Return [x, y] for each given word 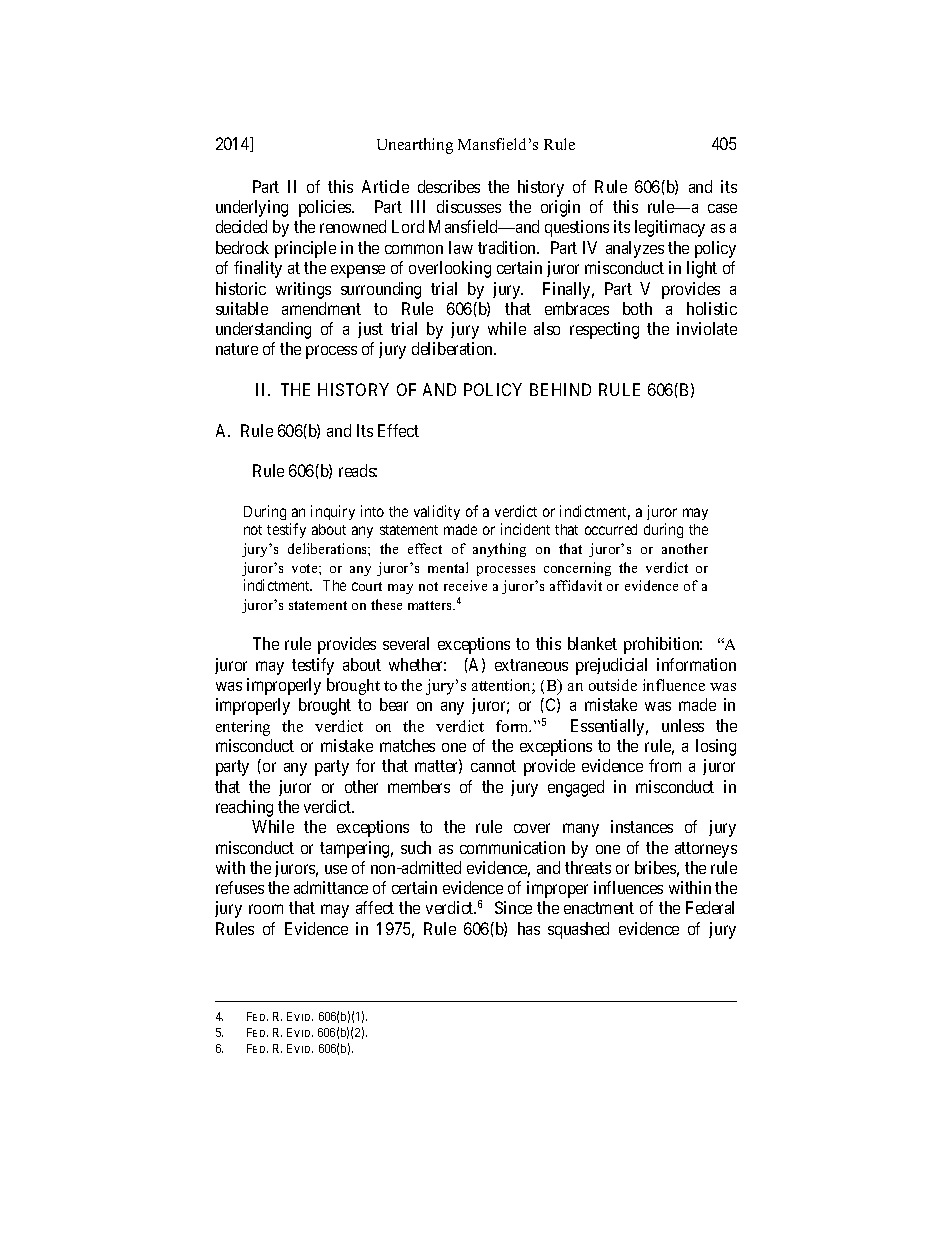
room [266, 909]
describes [449, 186]
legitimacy [670, 228]
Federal [710, 907]
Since [513, 907]
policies [326, 208]
